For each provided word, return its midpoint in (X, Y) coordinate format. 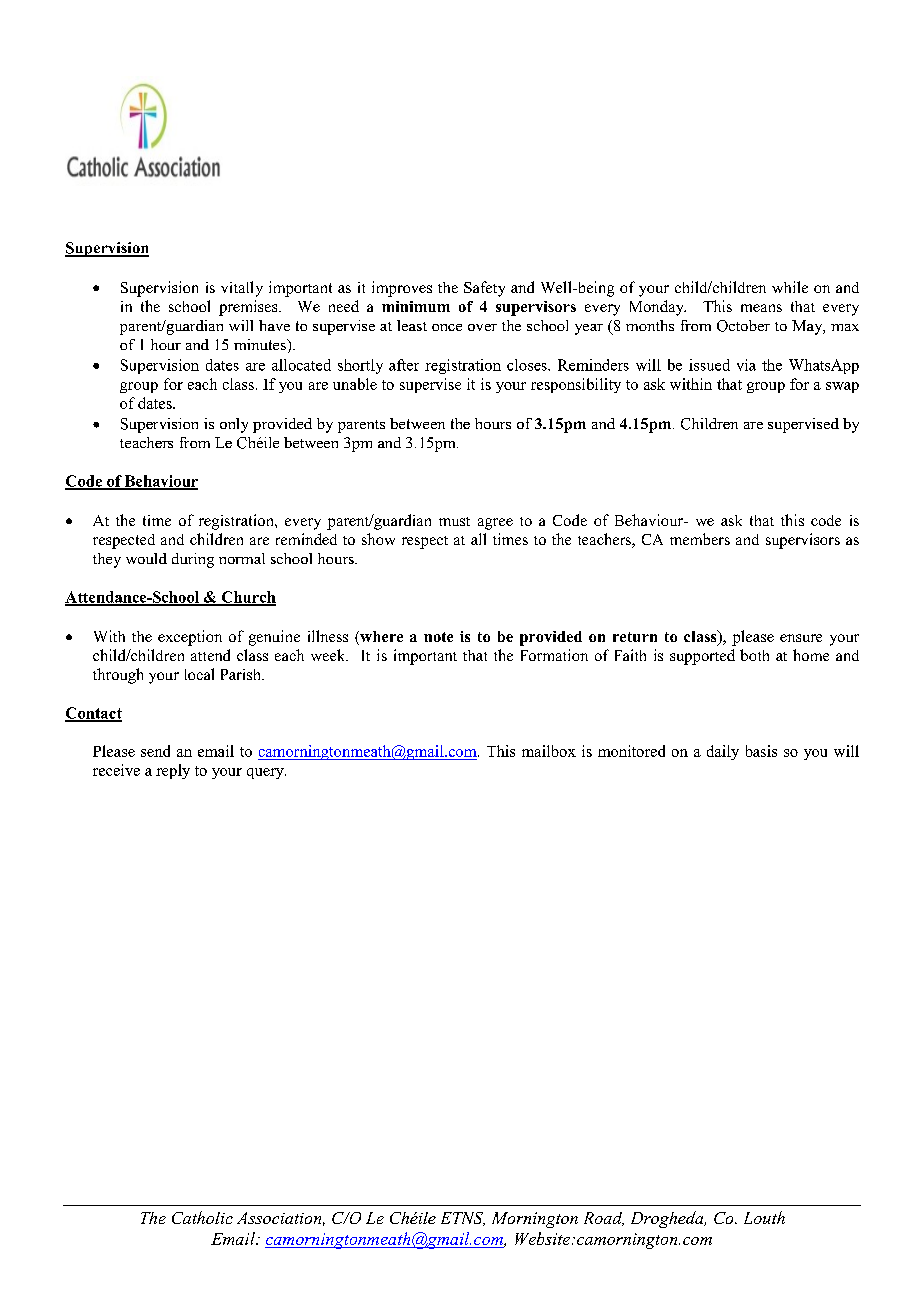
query (266, 773)
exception (190, 638)
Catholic (202, 1217)
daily (723, 752)
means (761, 308)
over (482, 327)
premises (249, 308)
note (438, 637)
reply (173, 771)
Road (604, 1219)
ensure (801, 638)
